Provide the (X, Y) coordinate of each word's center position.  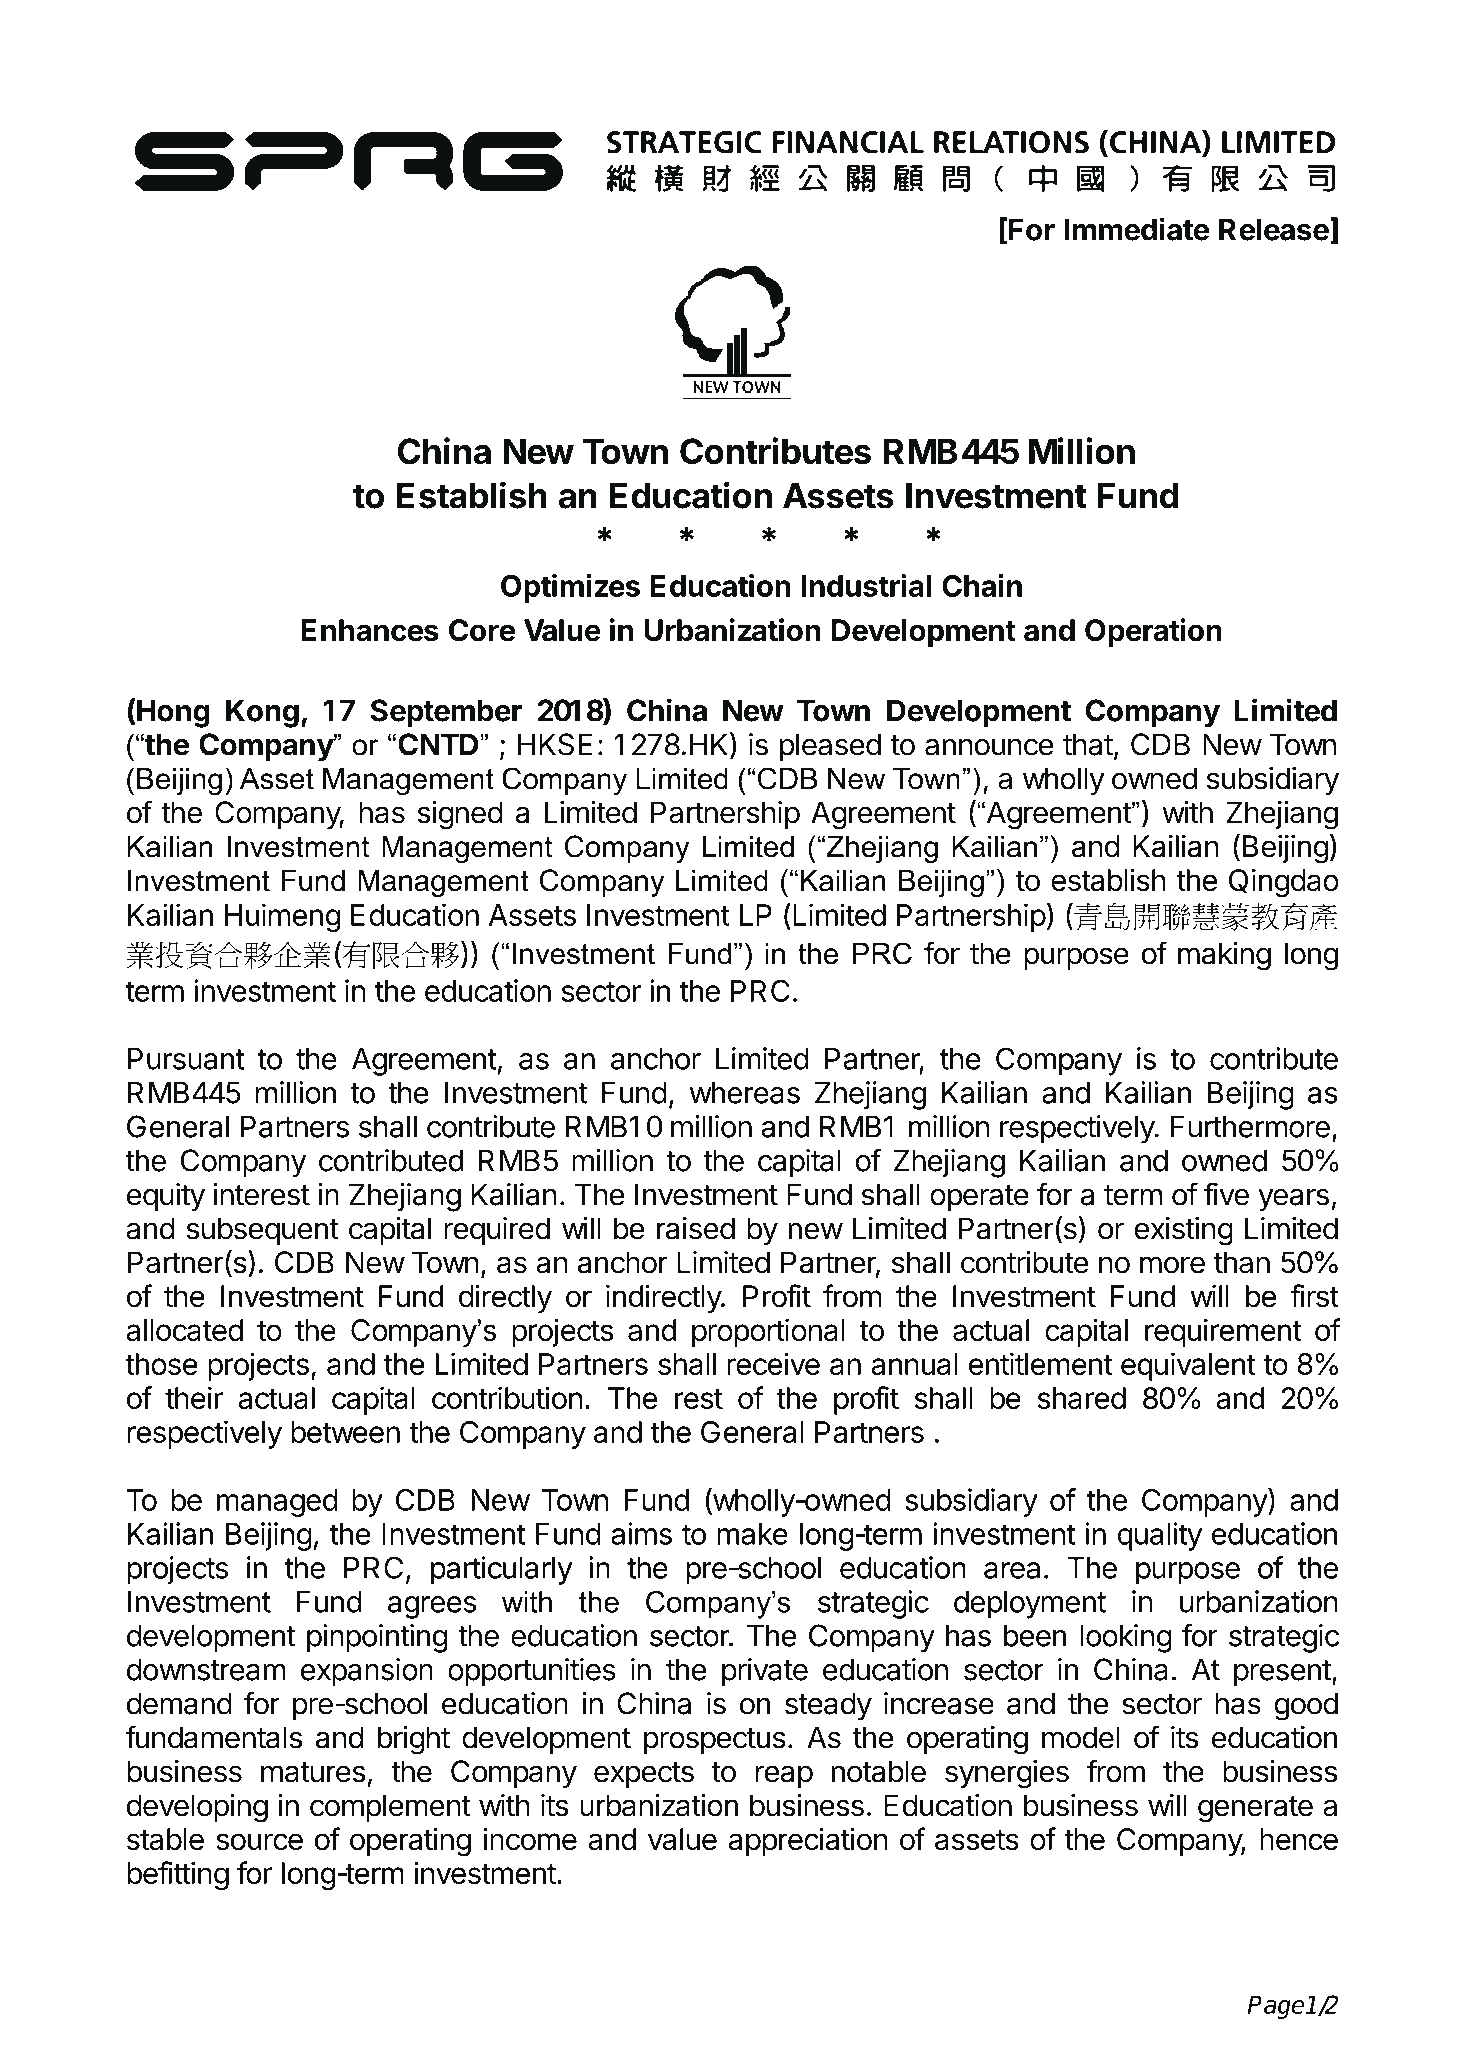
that (1088, 744)
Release (1274, 229)
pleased (830, 747)
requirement (1223, 1332)
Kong (262, 713)
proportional (768, 1332)
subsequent (262, 1231)
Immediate (1136, 229)
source (259, 1842)
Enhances (370, 630)
